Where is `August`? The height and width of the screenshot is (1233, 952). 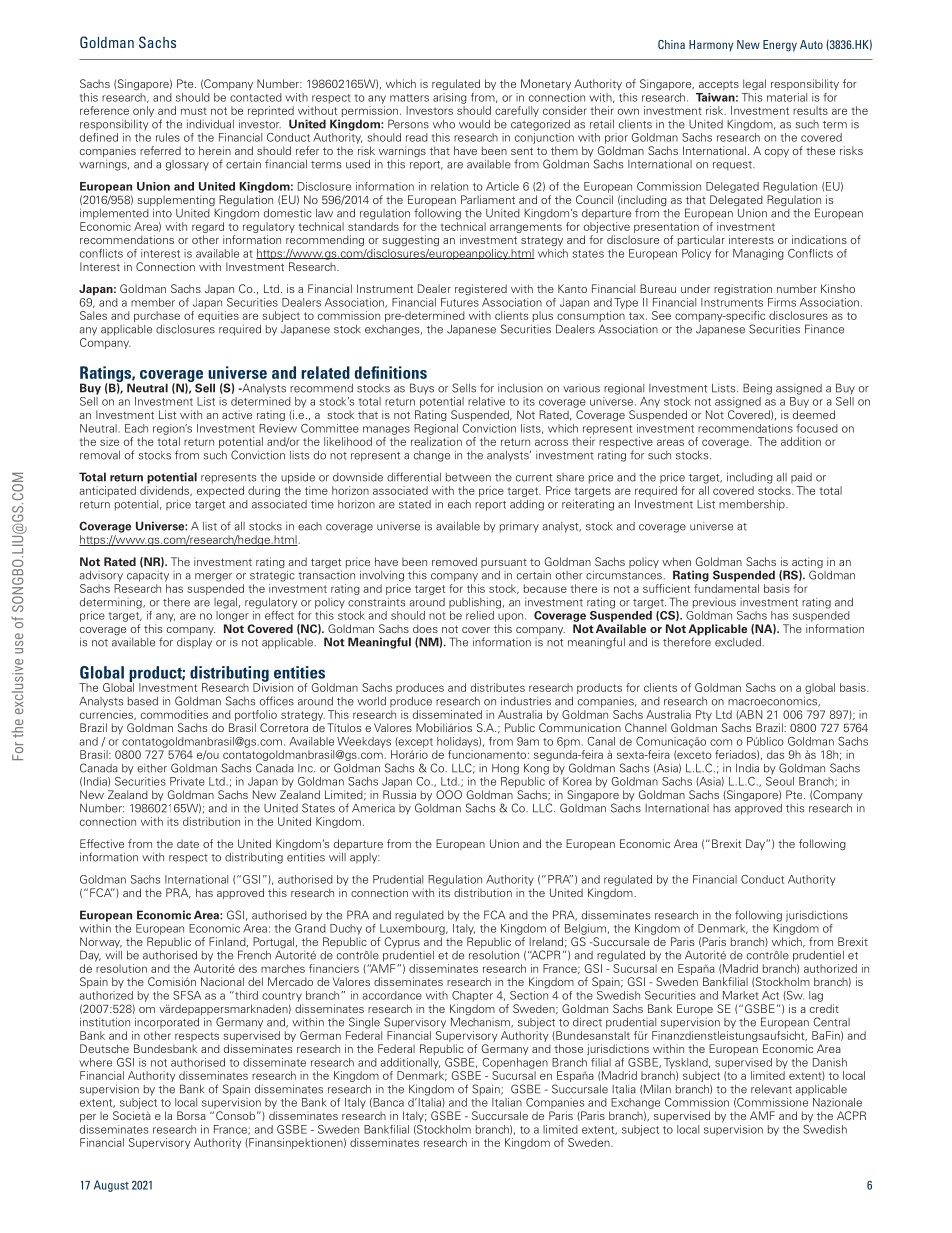 August is located at coordinates (111, 1186).
